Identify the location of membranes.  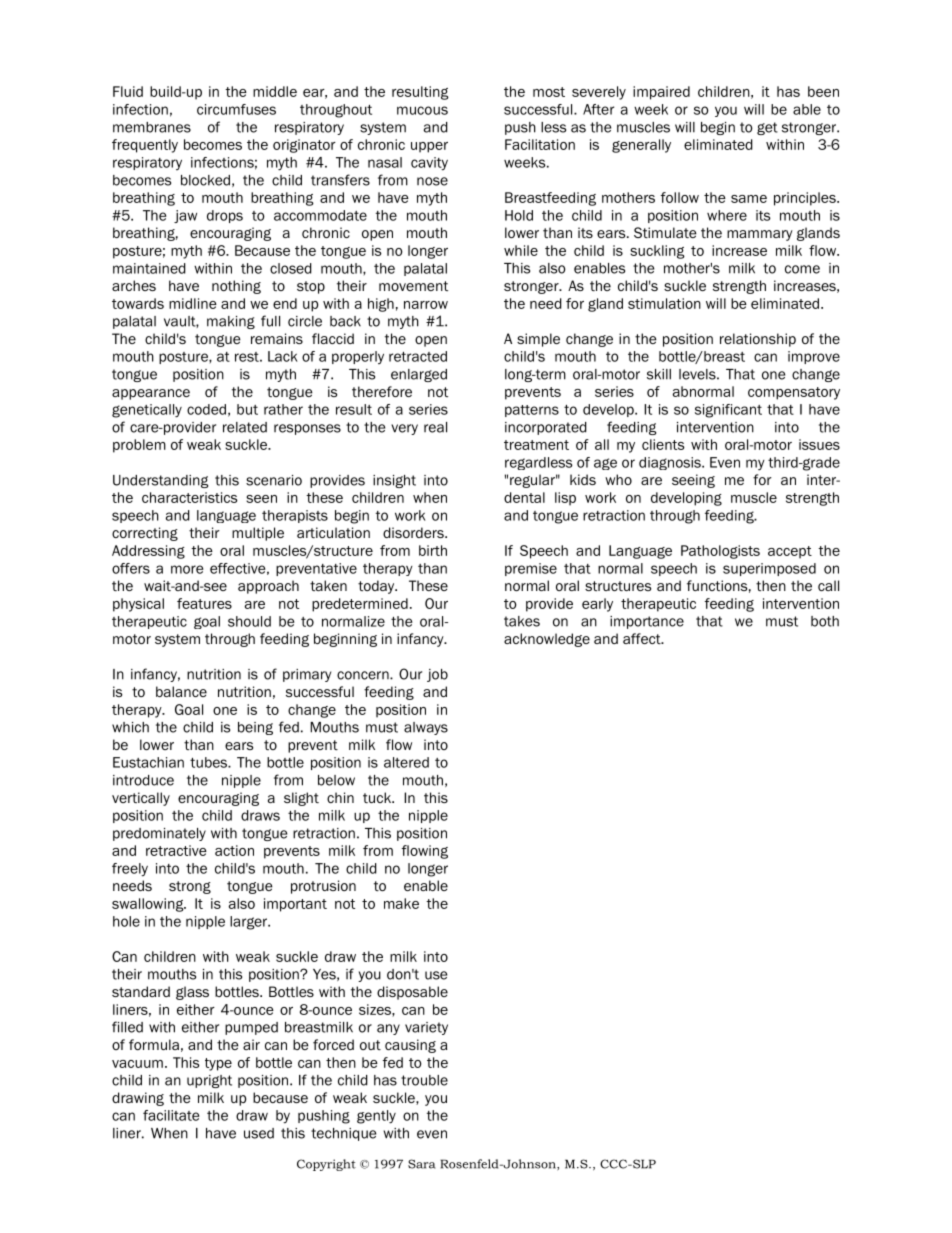
(152, 127).
